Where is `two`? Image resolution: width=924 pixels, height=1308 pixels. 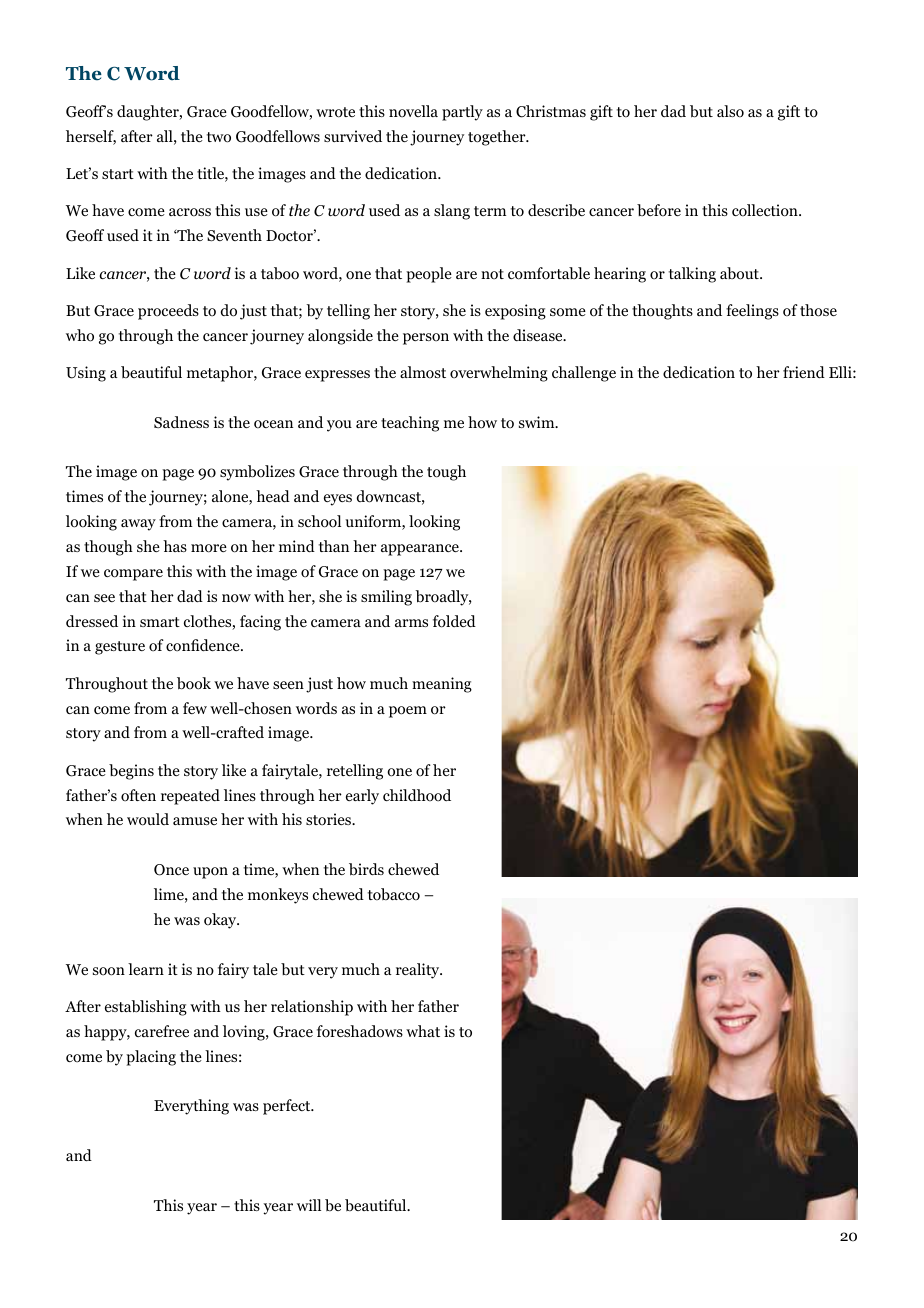 two is located at coordinates (219, 137).
